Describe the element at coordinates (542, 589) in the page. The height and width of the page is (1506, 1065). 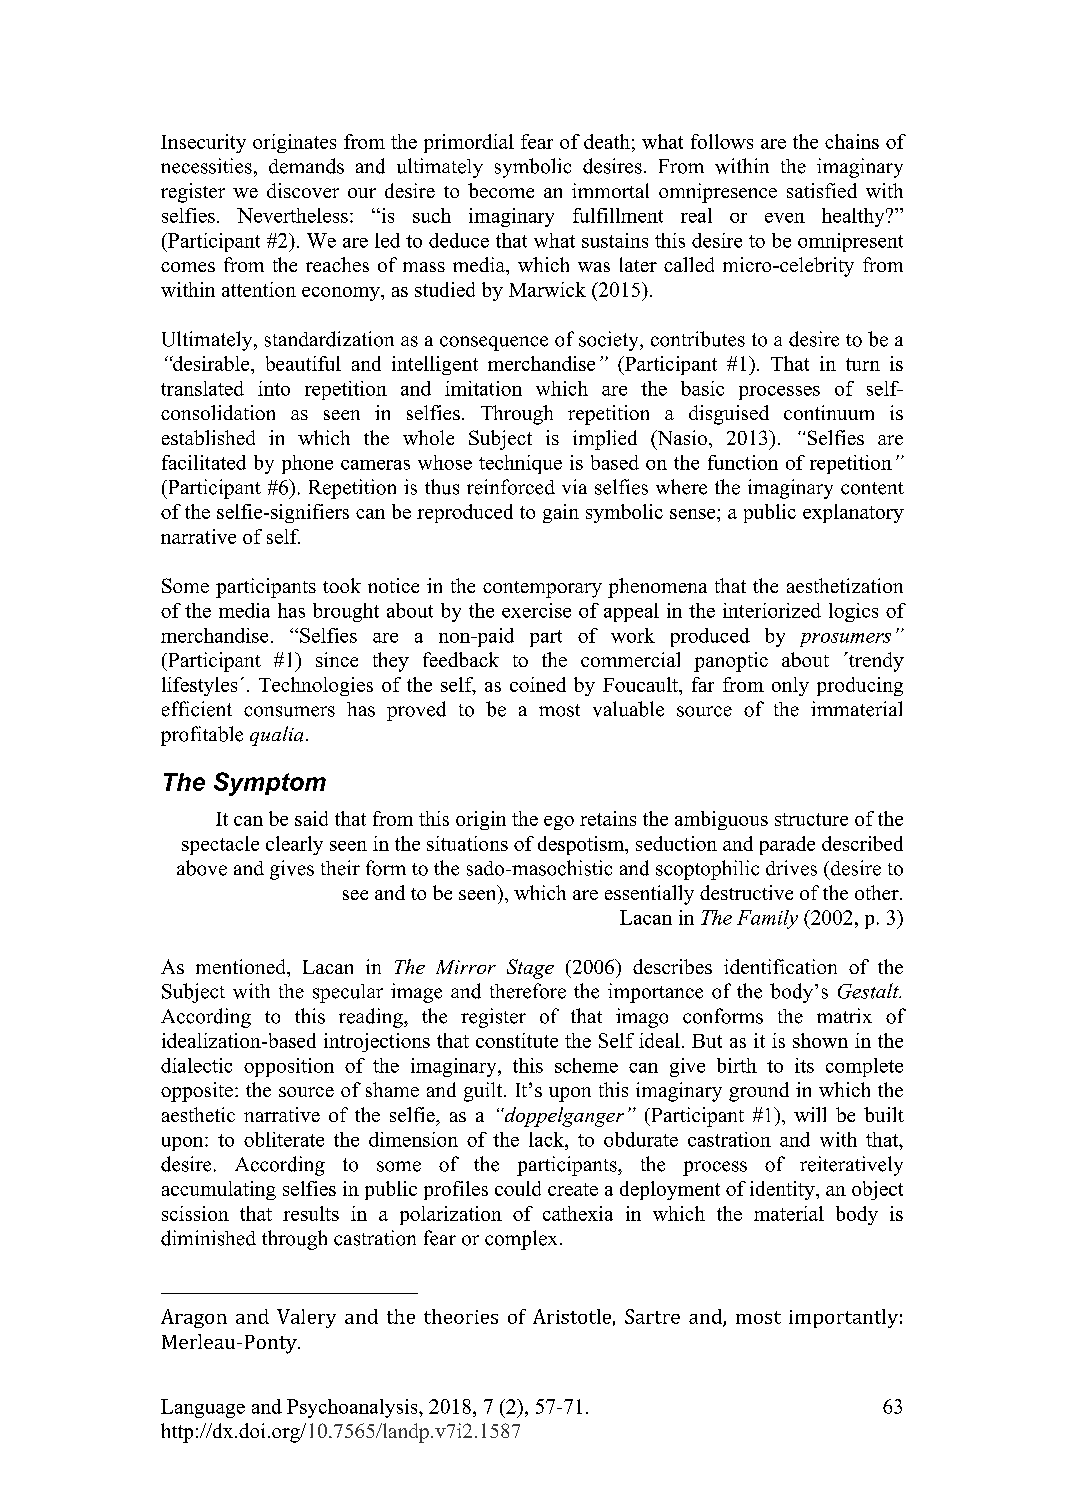
I see `contemporary` at that location.
